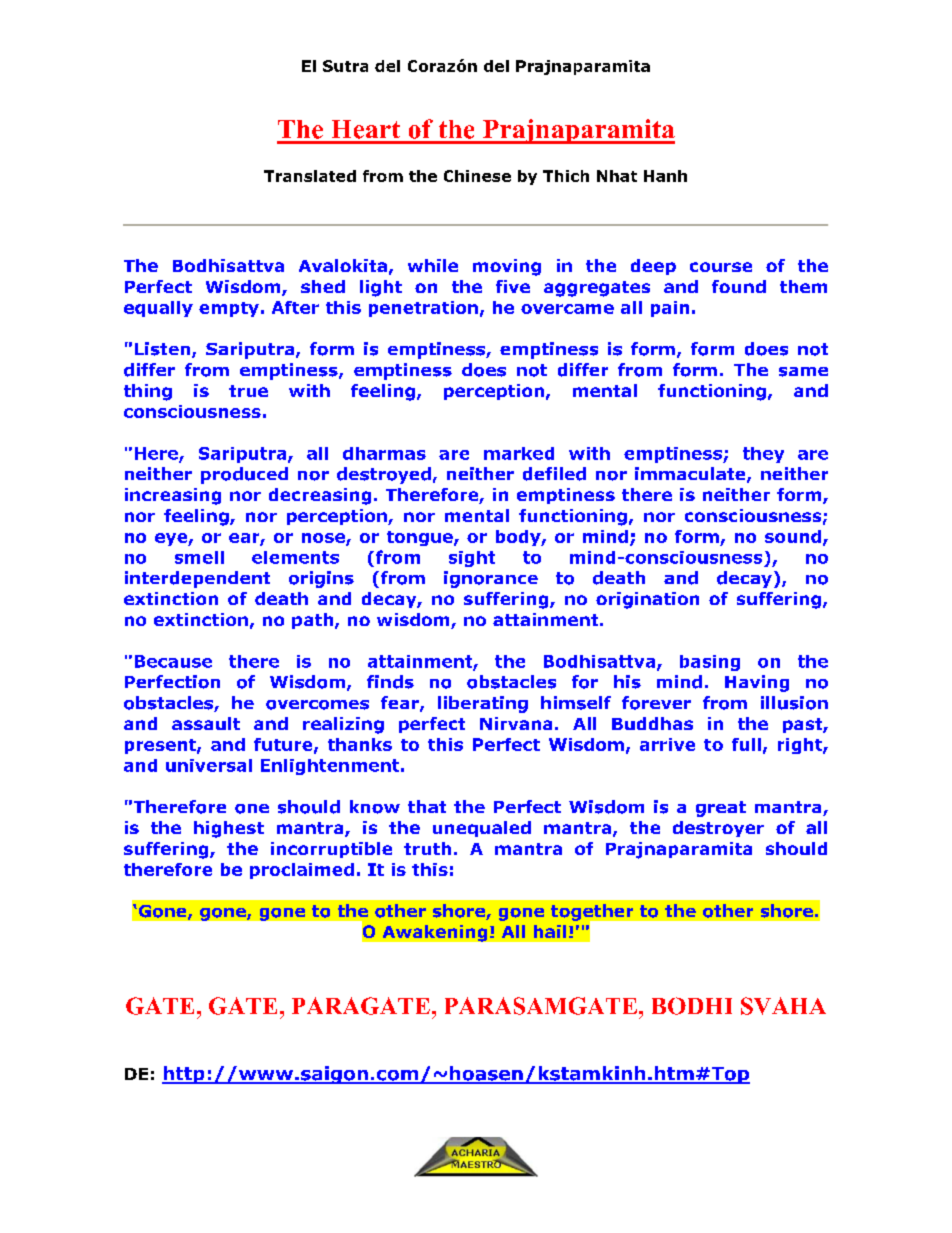 The width and height of the screenshot is (952, 1233). I want to click on Chinese, so click(477, 176).
